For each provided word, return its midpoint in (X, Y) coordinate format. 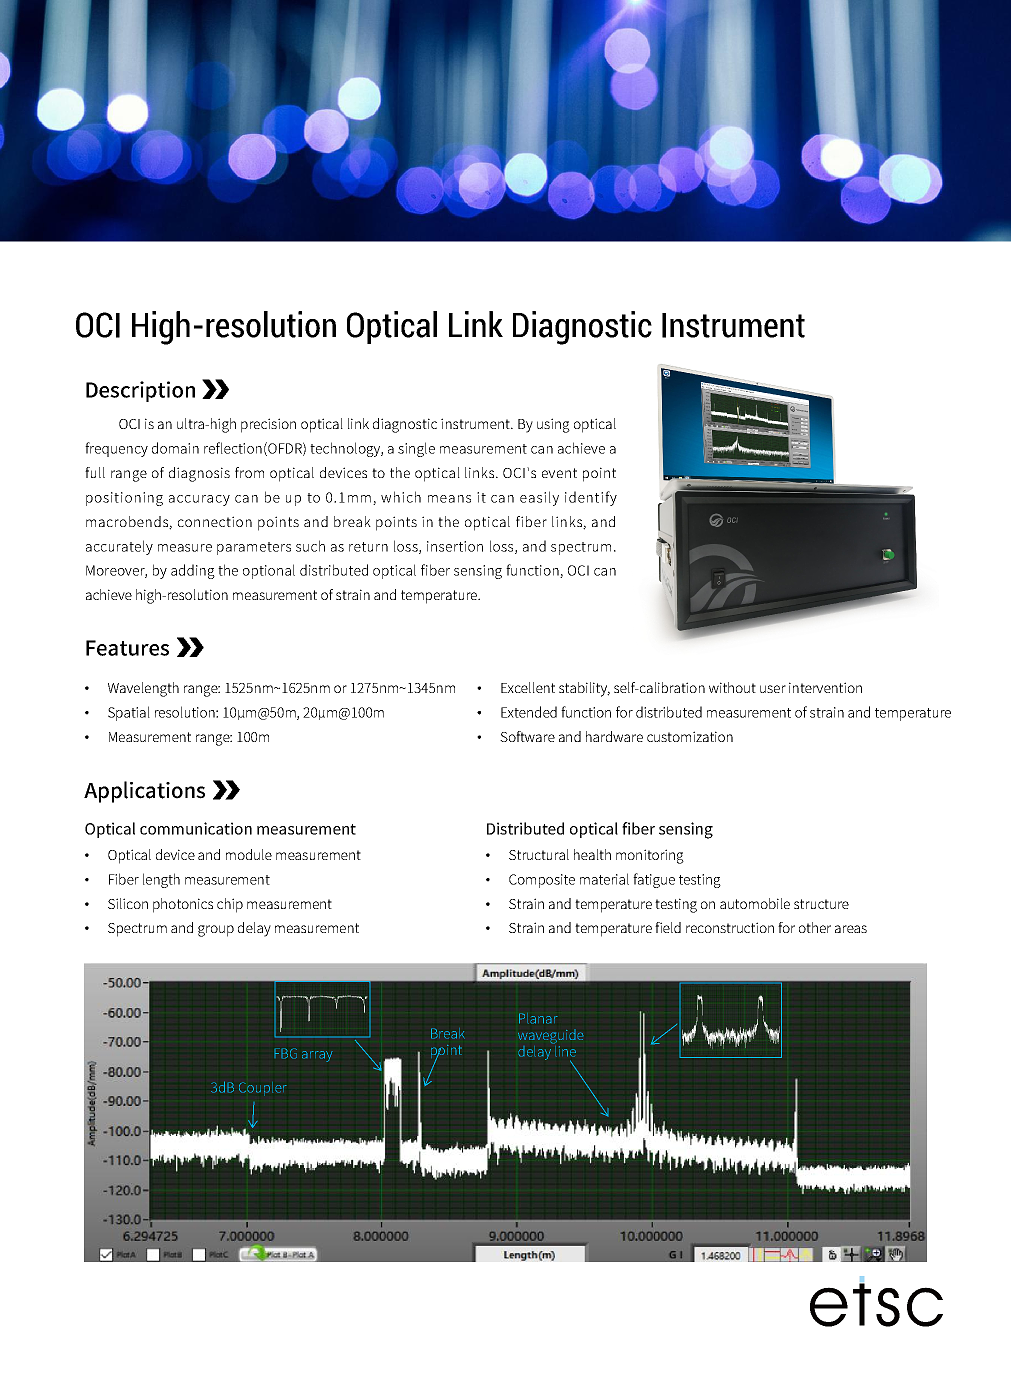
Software (527, 736)
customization (690, 736)
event (559, 473)
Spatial (129, 713)
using (553, 425)
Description (140, 391)
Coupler (263, 1089)
